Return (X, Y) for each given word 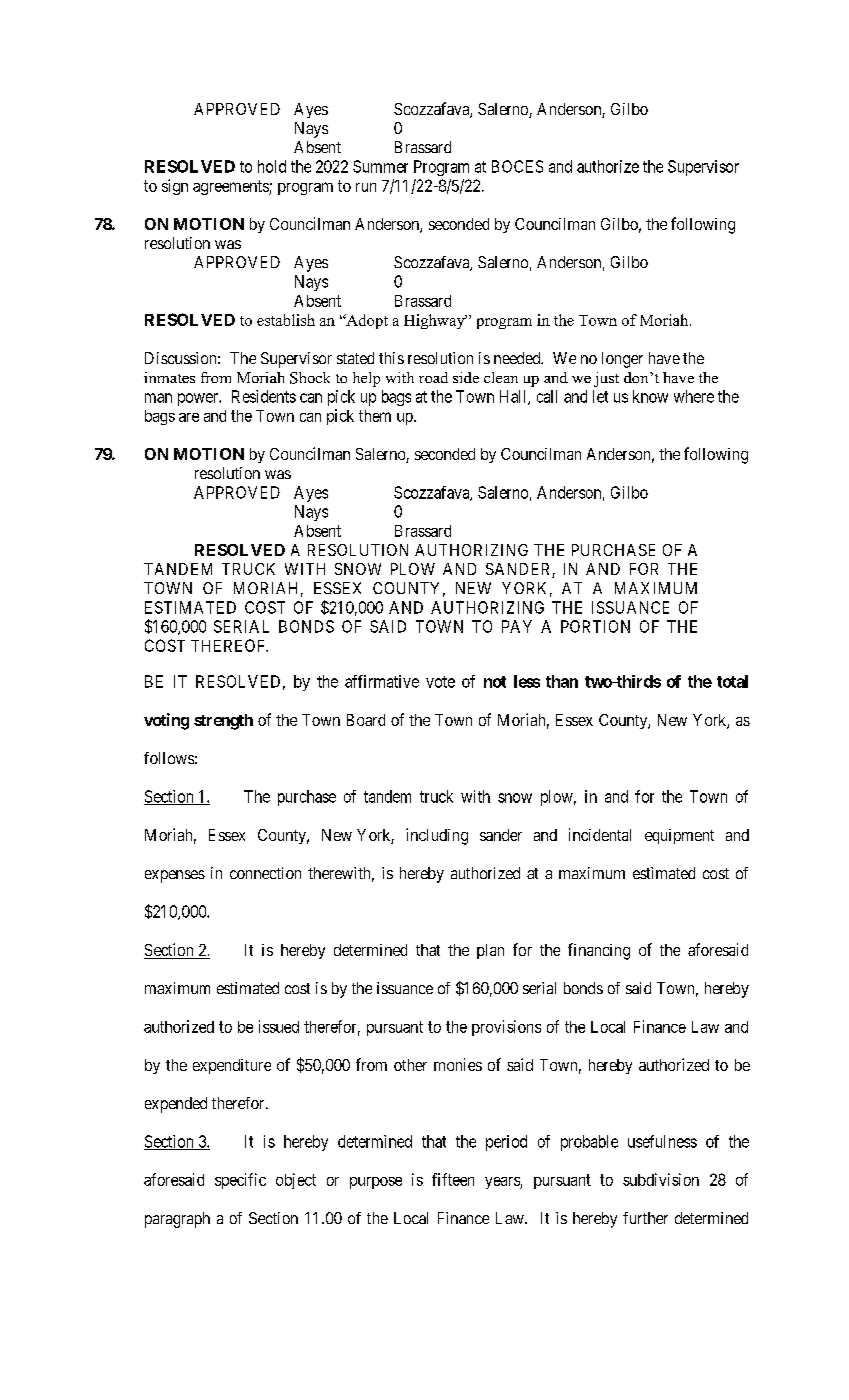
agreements (231, 187)
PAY (517, 626)
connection (265, 873)
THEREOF (229, 645)
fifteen (453, 1179)
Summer (380, 166)
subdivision (661, 1179)
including (437, 836)
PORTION (595, 626)
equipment (679, 836)
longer (622, 360)
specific (240, 1181)
